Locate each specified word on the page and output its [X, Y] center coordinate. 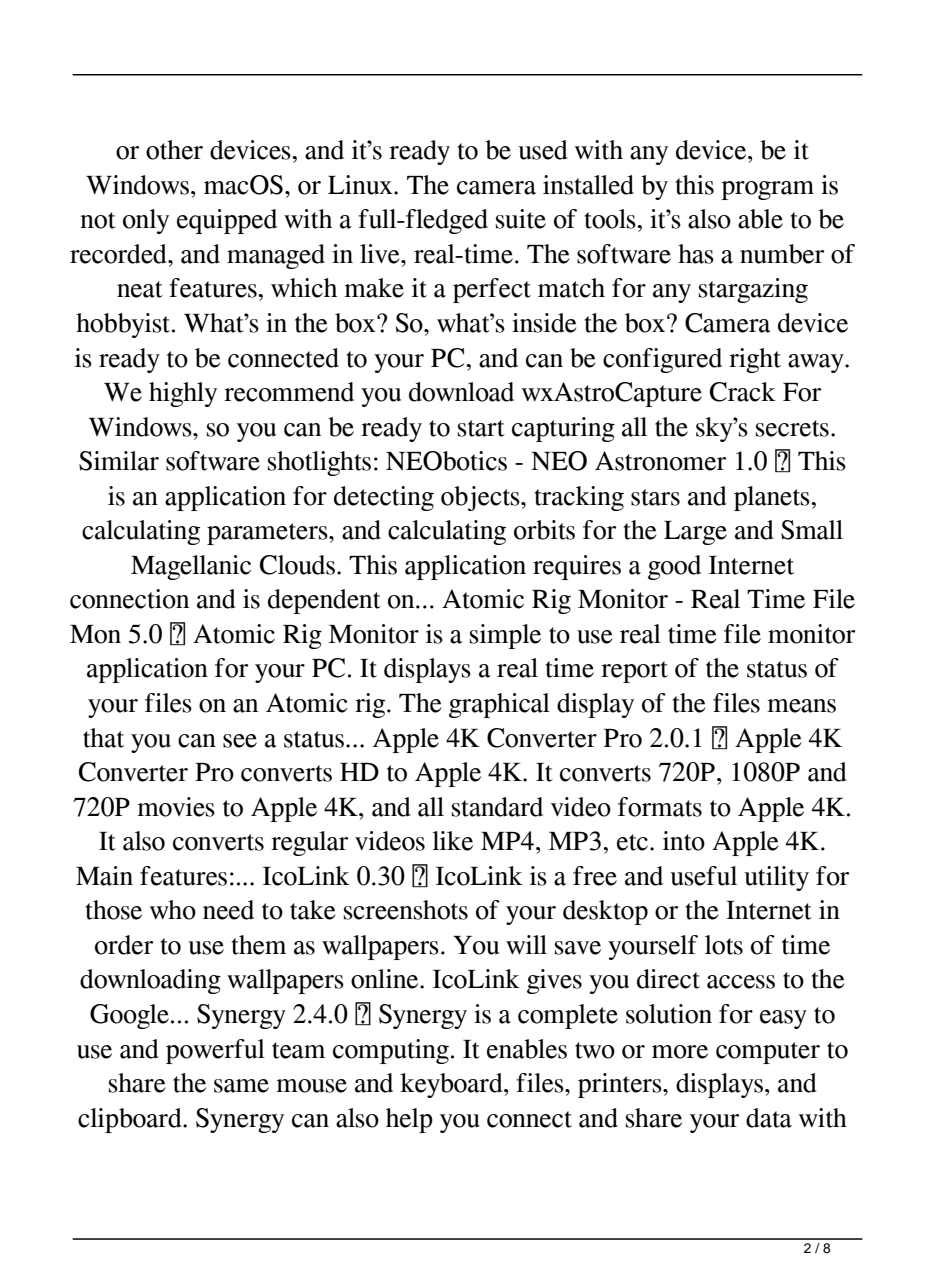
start [481, 428]
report [634, 672]
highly [183, 394]
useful [703, 876]
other [174, 150]
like [452, 841]
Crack [743, 392]
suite [521, 219]
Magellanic [191, 567]
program [767, 190]
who [173, 910]
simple [505, 636]
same [241, 1086]
